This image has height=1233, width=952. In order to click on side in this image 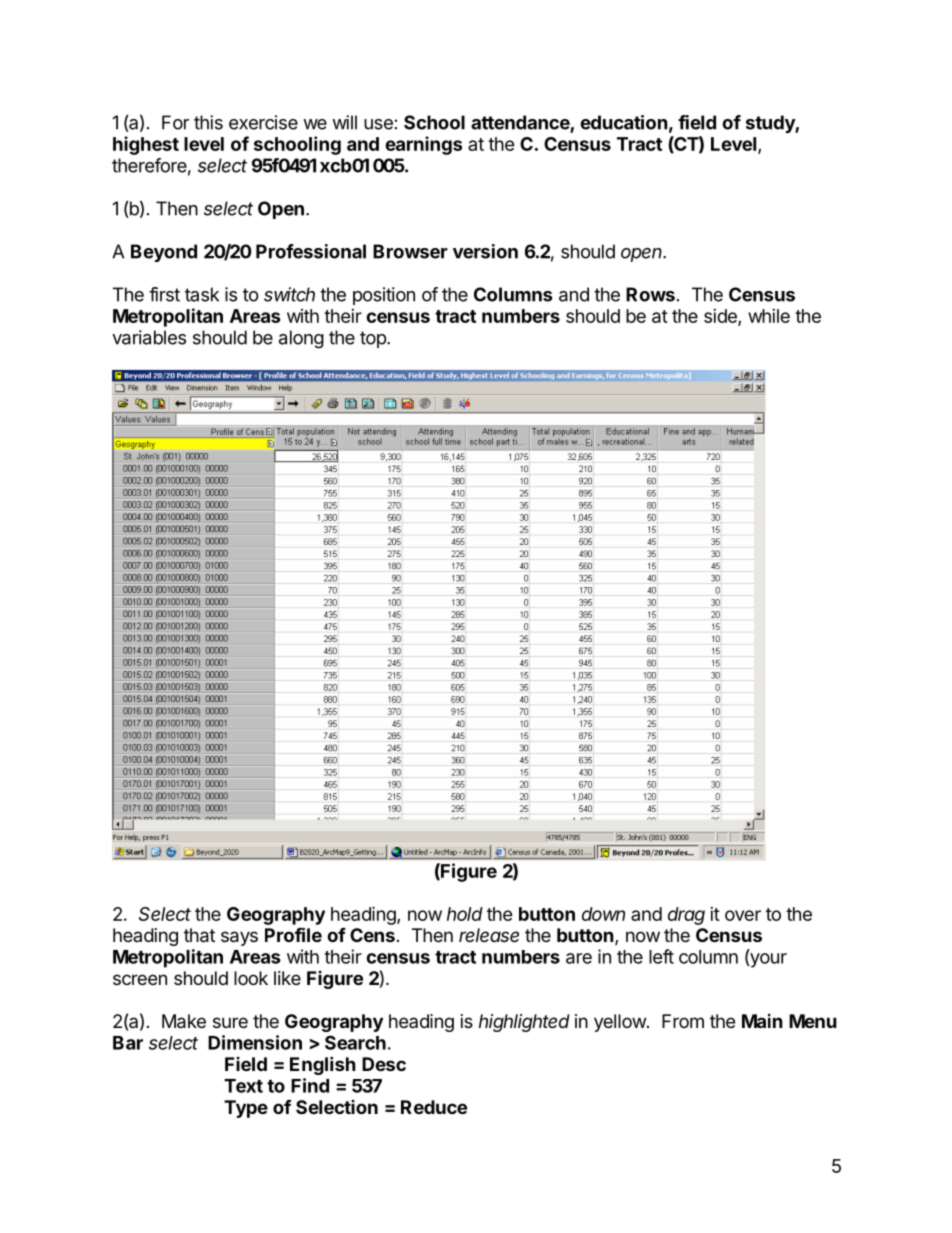, I will do `click(721, 317)`.
